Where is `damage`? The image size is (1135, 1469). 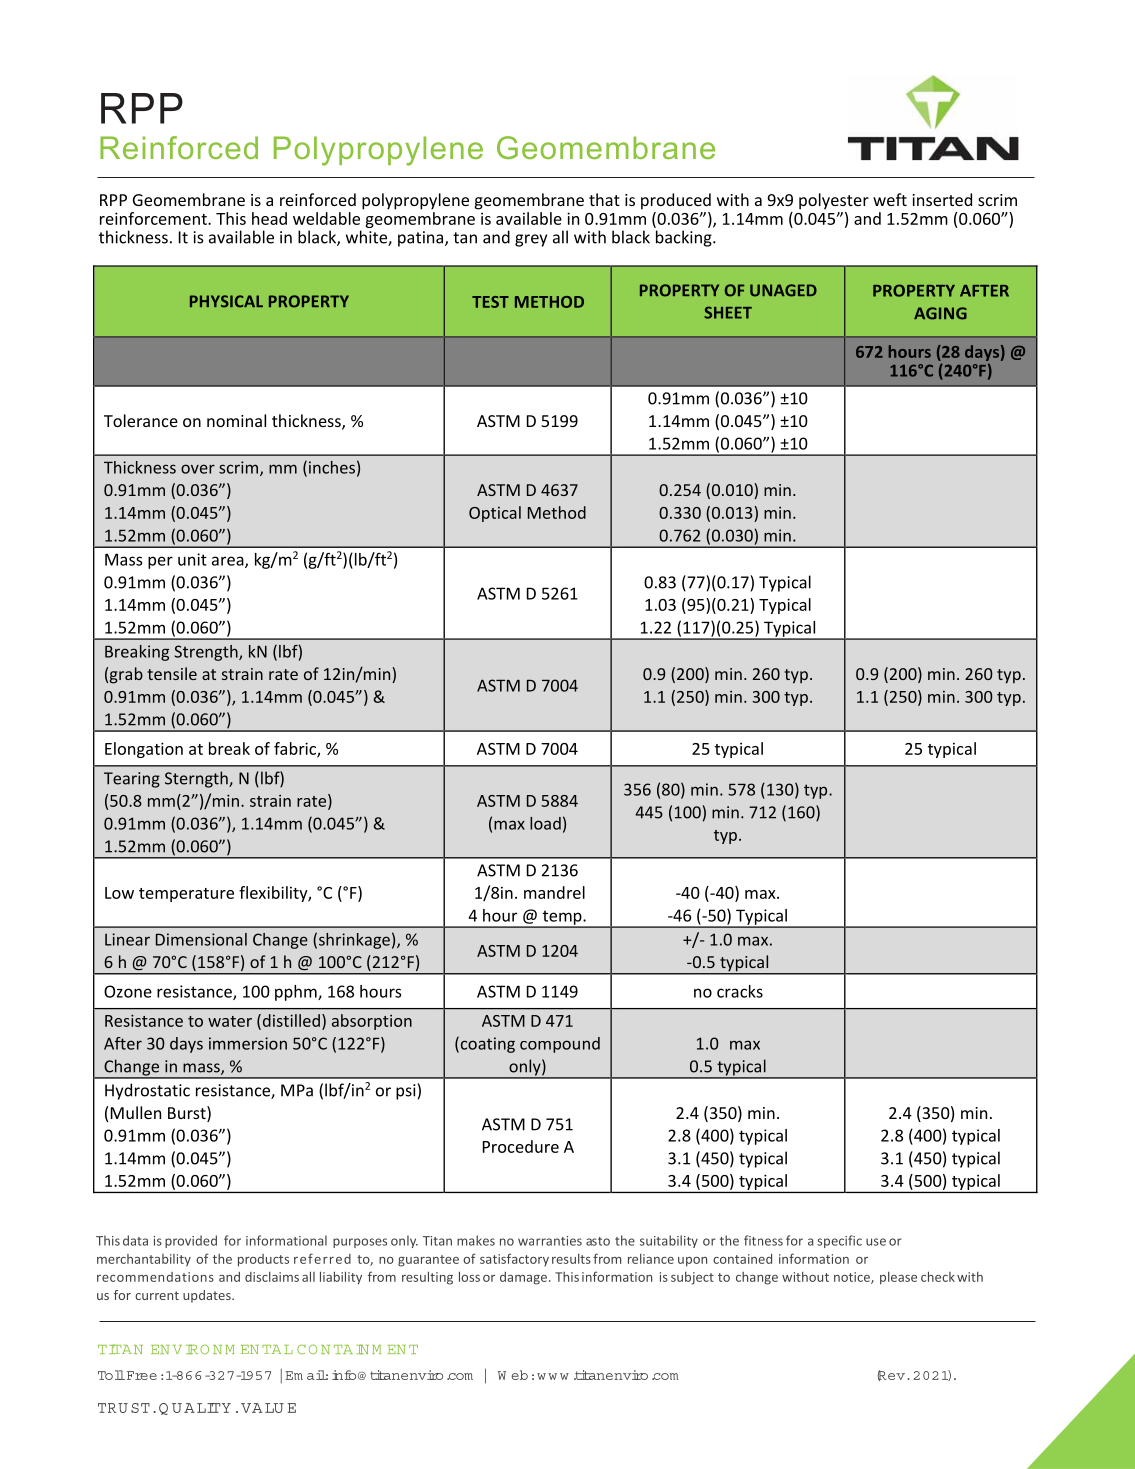 damage is located at coordinates (523, 1278).
